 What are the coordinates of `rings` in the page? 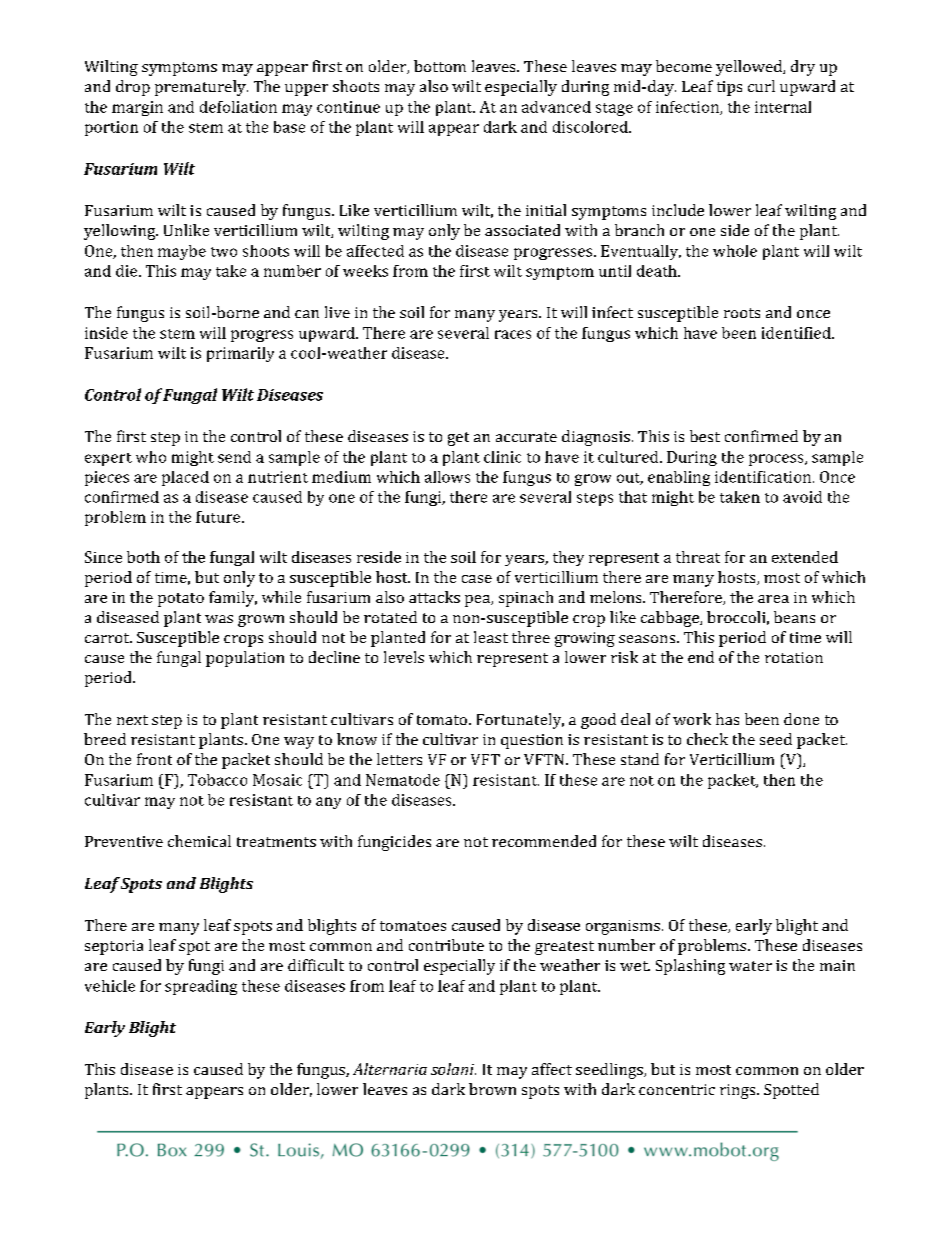 It's located at (739, 1091).
